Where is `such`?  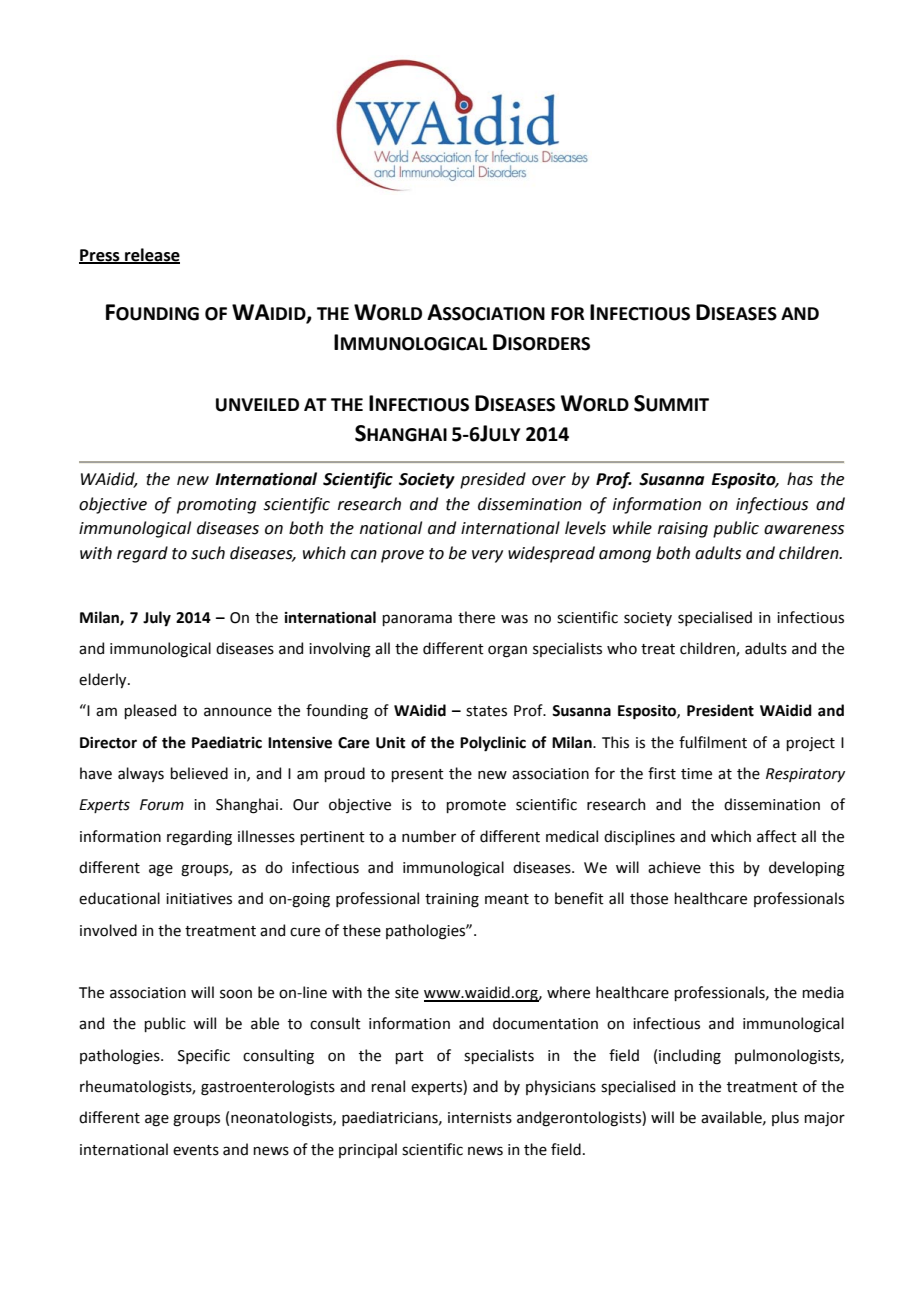 such is located at coordinates (208, 553).
